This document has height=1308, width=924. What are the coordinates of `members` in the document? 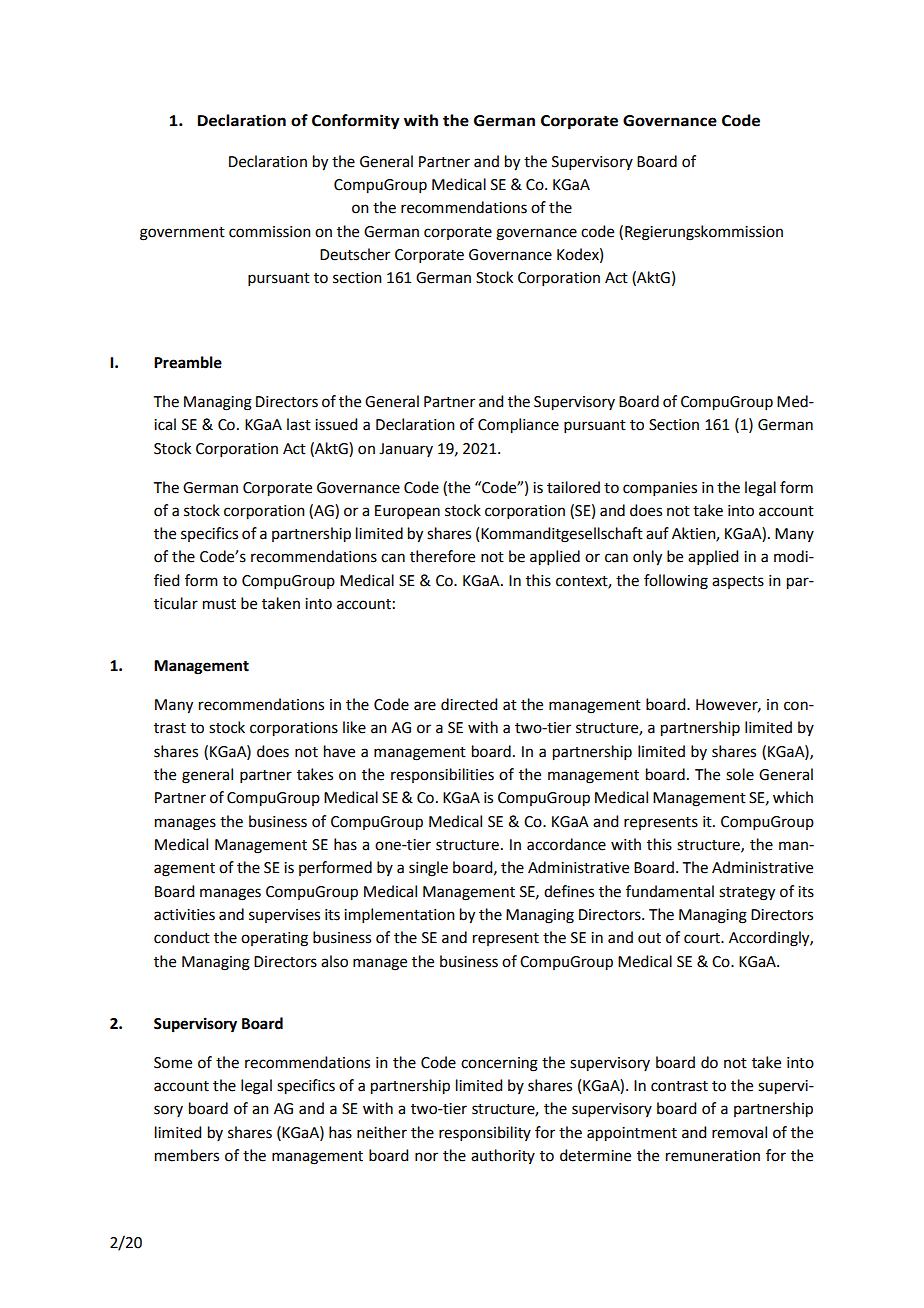 It's located at (187, 1155).
